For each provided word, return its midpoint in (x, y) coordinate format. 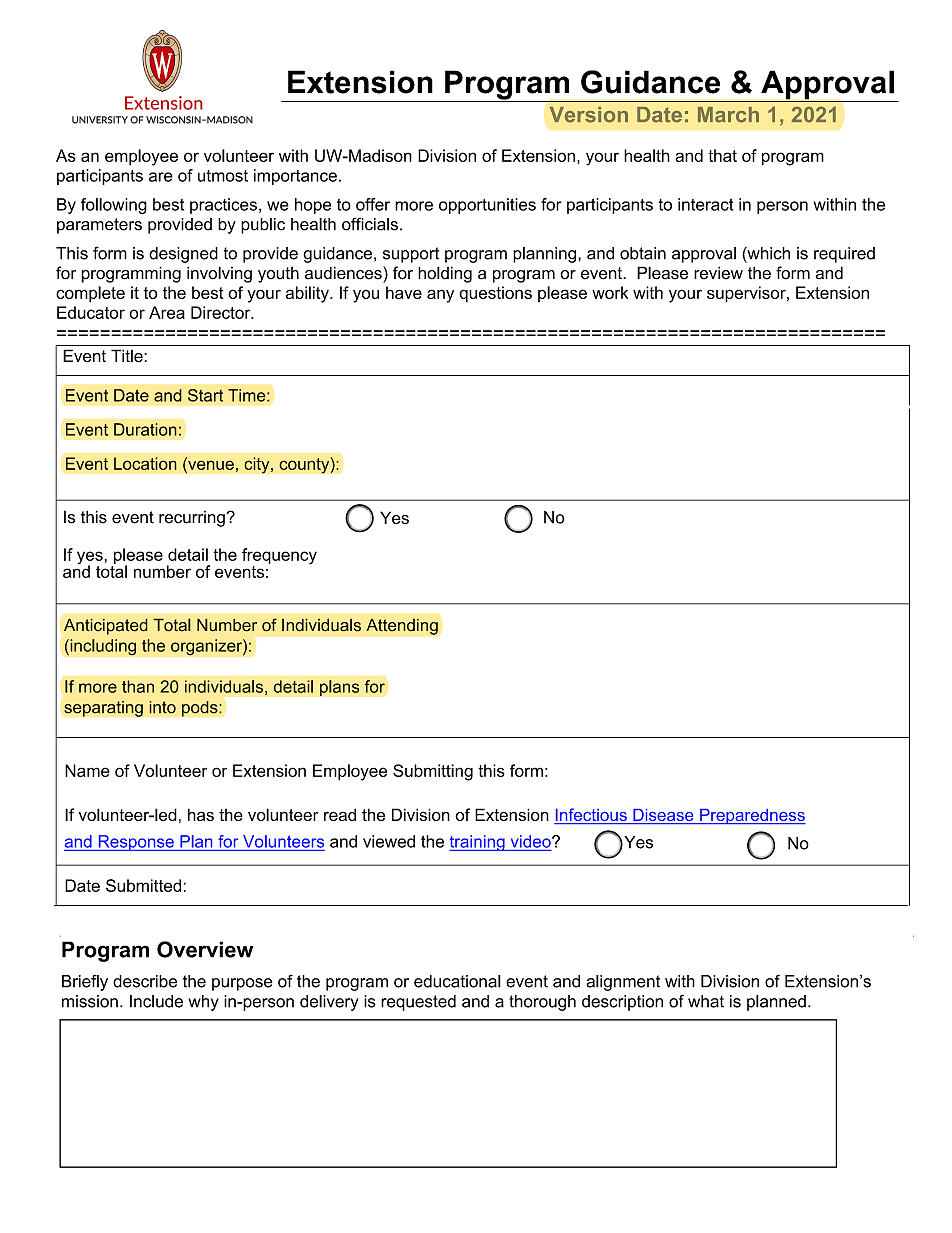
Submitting (433, 772)
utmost (223, 176)
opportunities (487, 206)
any (440, 296)
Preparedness (752, 816)
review (718, 273)
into (162, 707)
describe (145, 981)
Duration (145, 429)
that (722, 155)
